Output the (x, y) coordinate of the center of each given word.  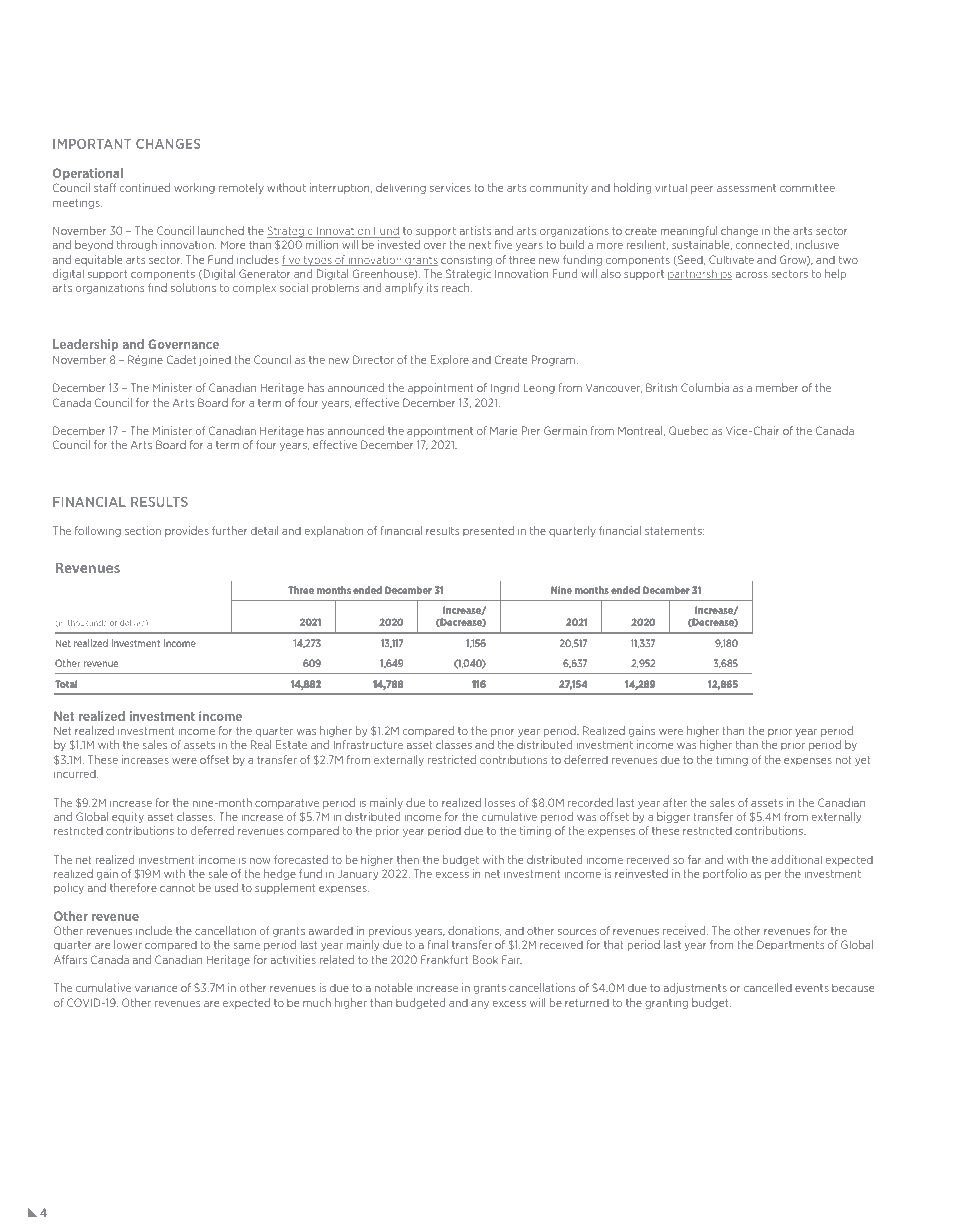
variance (156, 989)
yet (863, 761)
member (777, 387)
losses (500, 802)
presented (488, 531)
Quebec (688, 430)
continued (145, 187)
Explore (450, 360)
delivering (401, 188)
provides (187, 531)
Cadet (181, 359)
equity (128, 817)
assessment (746, 188)
